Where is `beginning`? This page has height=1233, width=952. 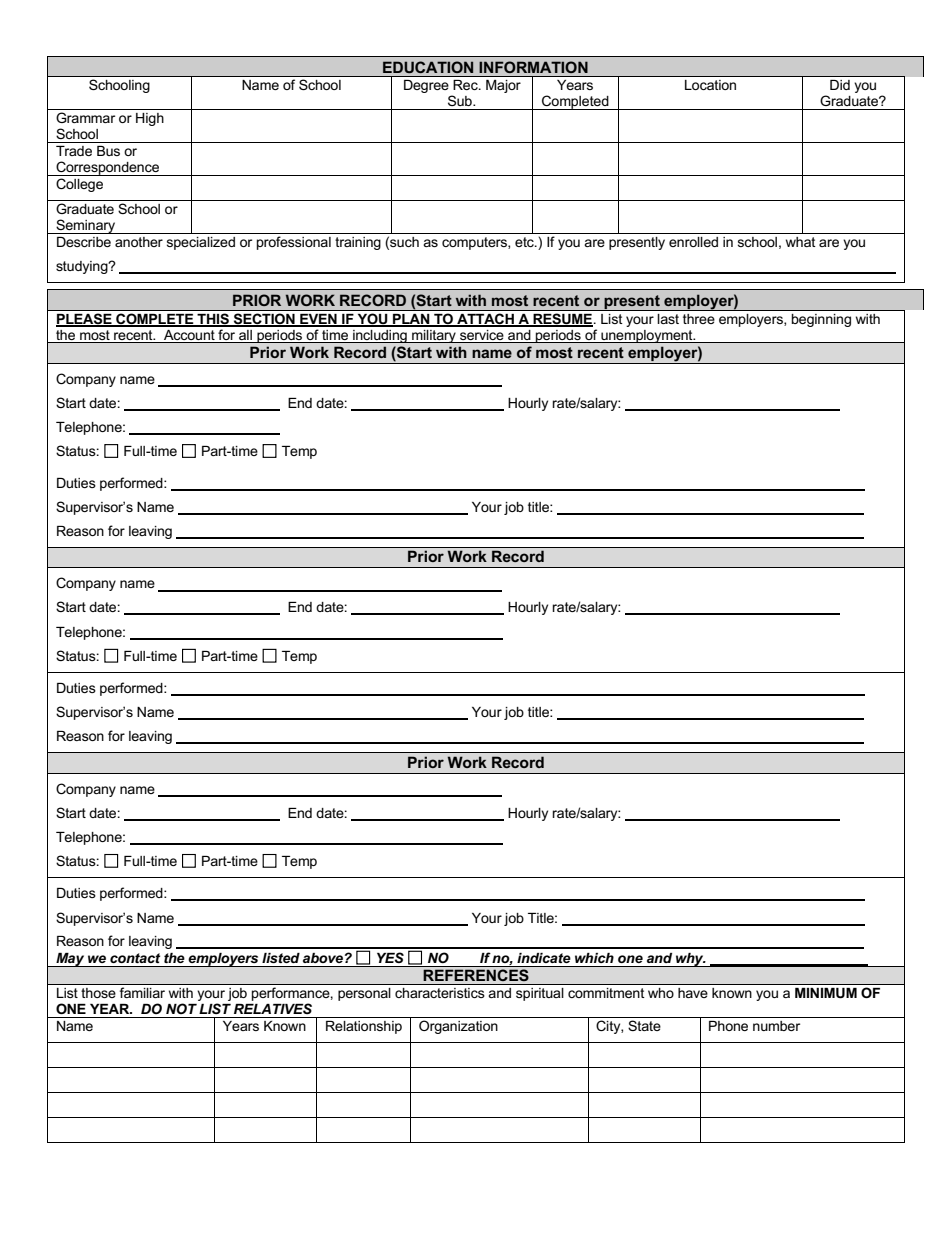 beginning is located at coordinates (821, 320).
